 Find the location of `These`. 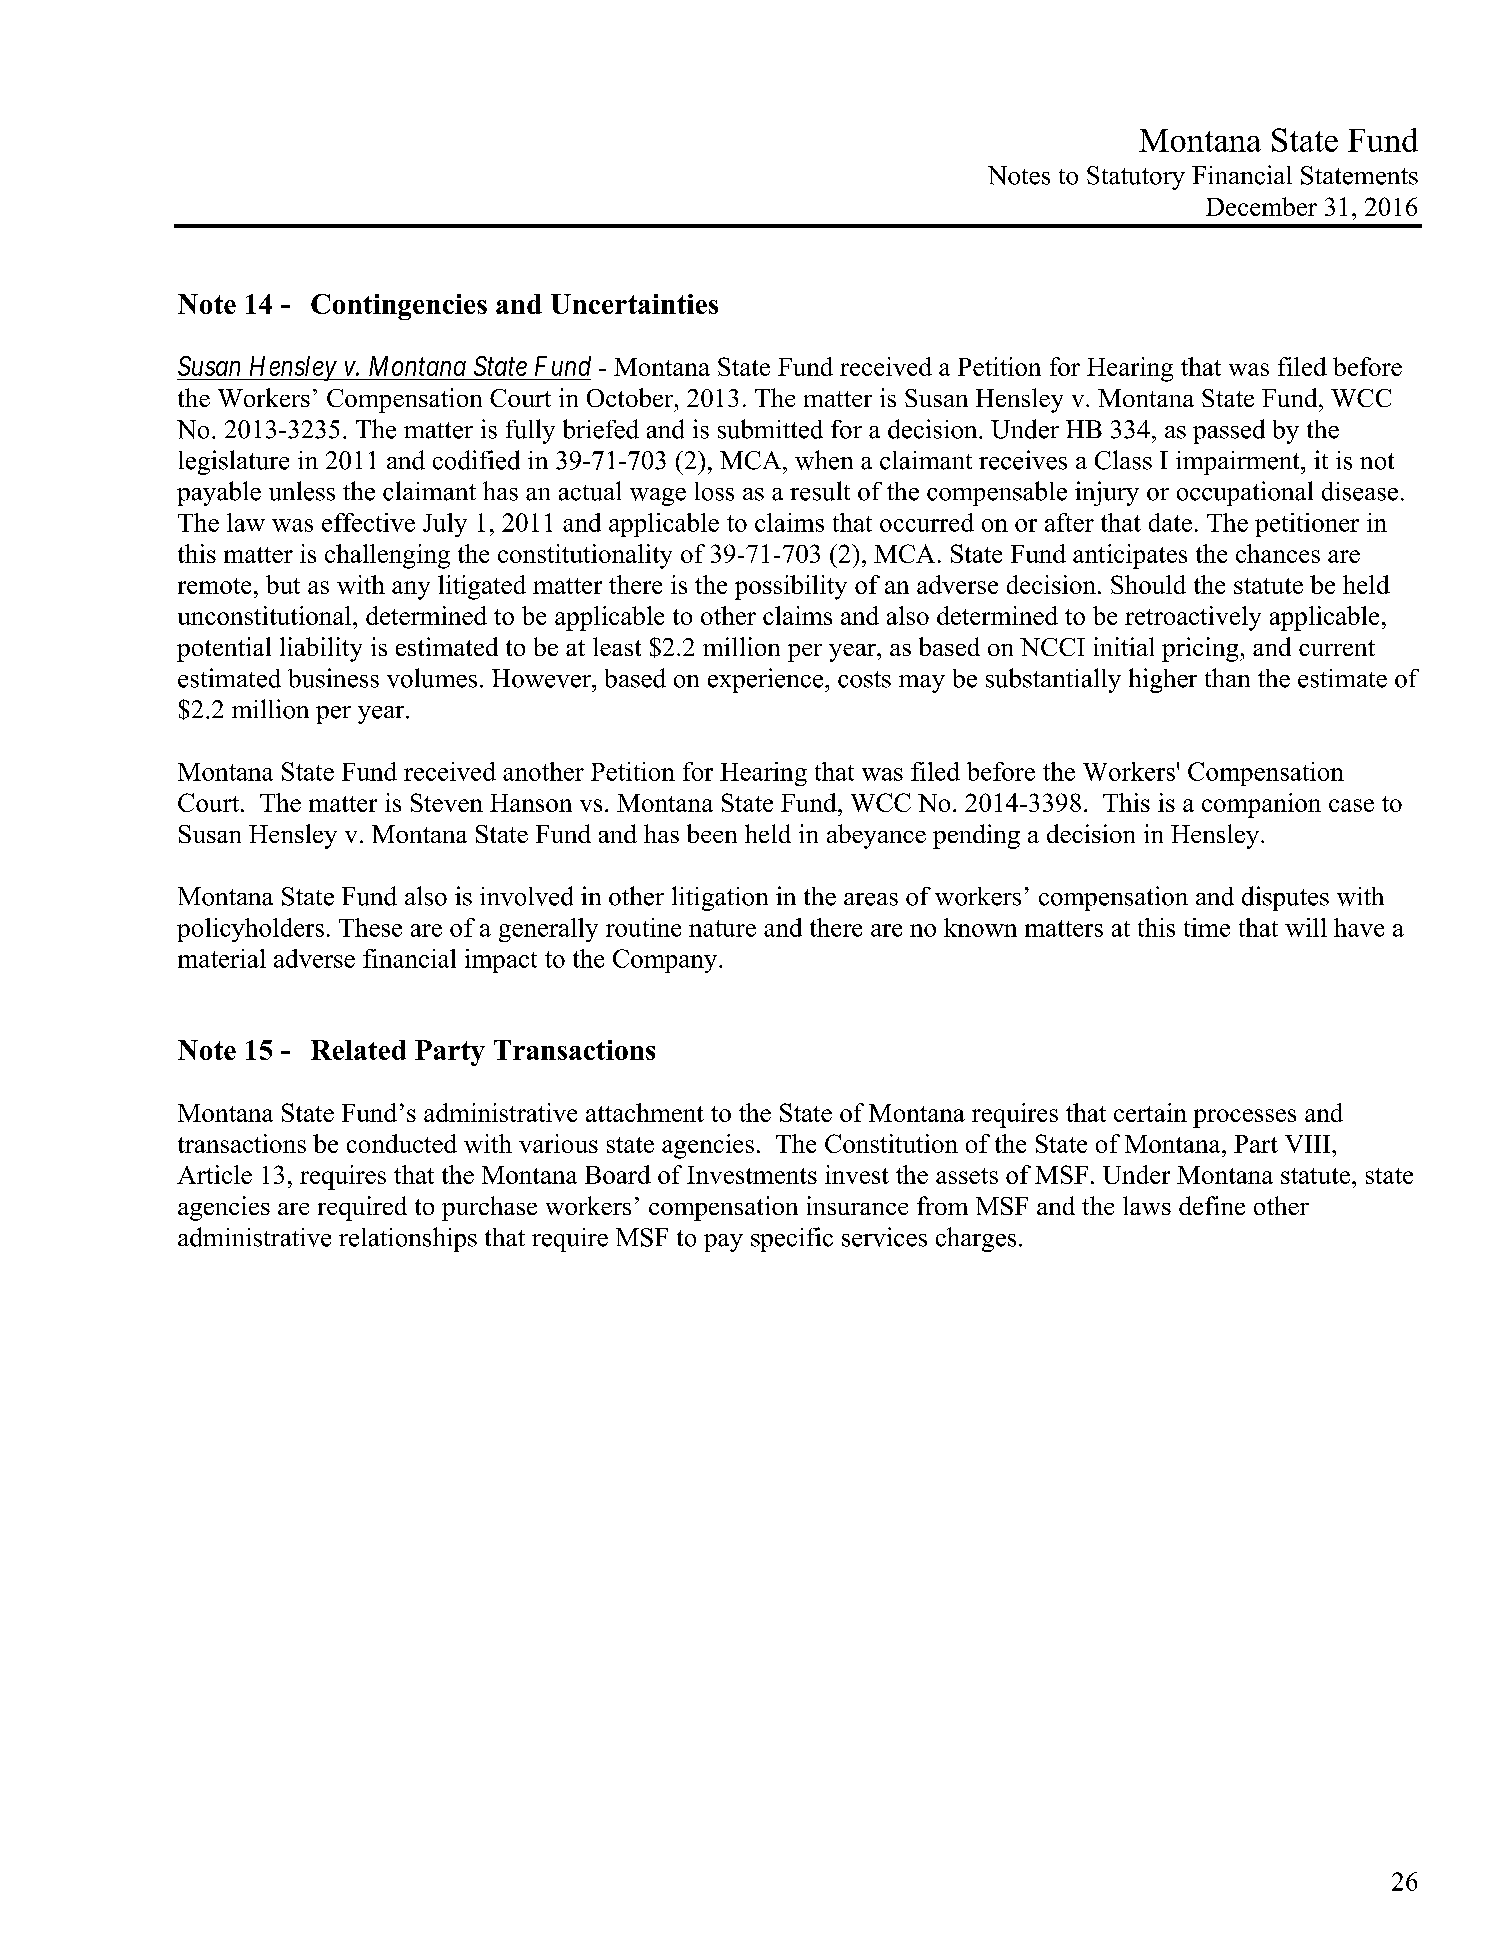

These is located at coordinates (370, 927).
